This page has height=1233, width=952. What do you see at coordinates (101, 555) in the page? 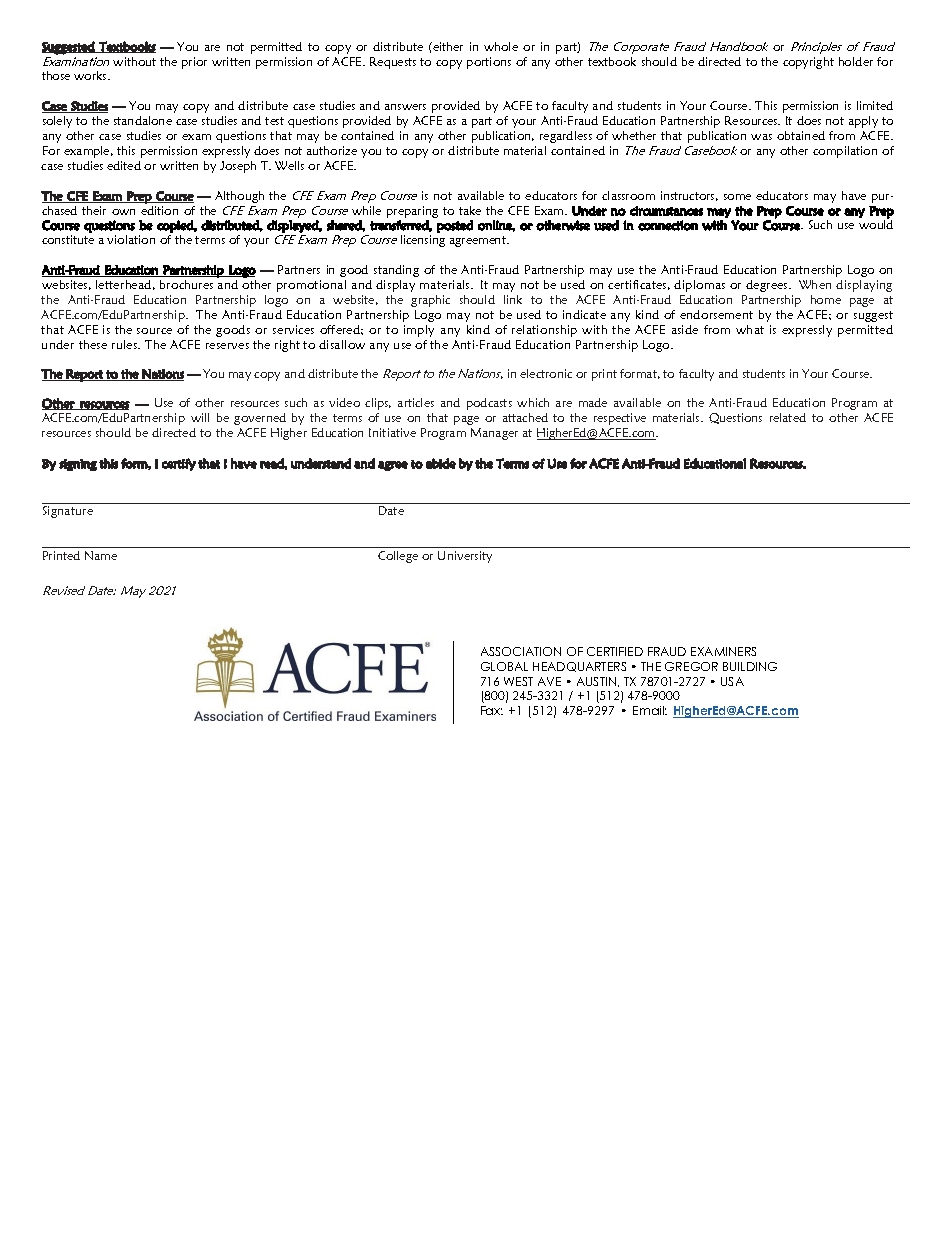
I see `Name` at bounding box center [101, 555].
